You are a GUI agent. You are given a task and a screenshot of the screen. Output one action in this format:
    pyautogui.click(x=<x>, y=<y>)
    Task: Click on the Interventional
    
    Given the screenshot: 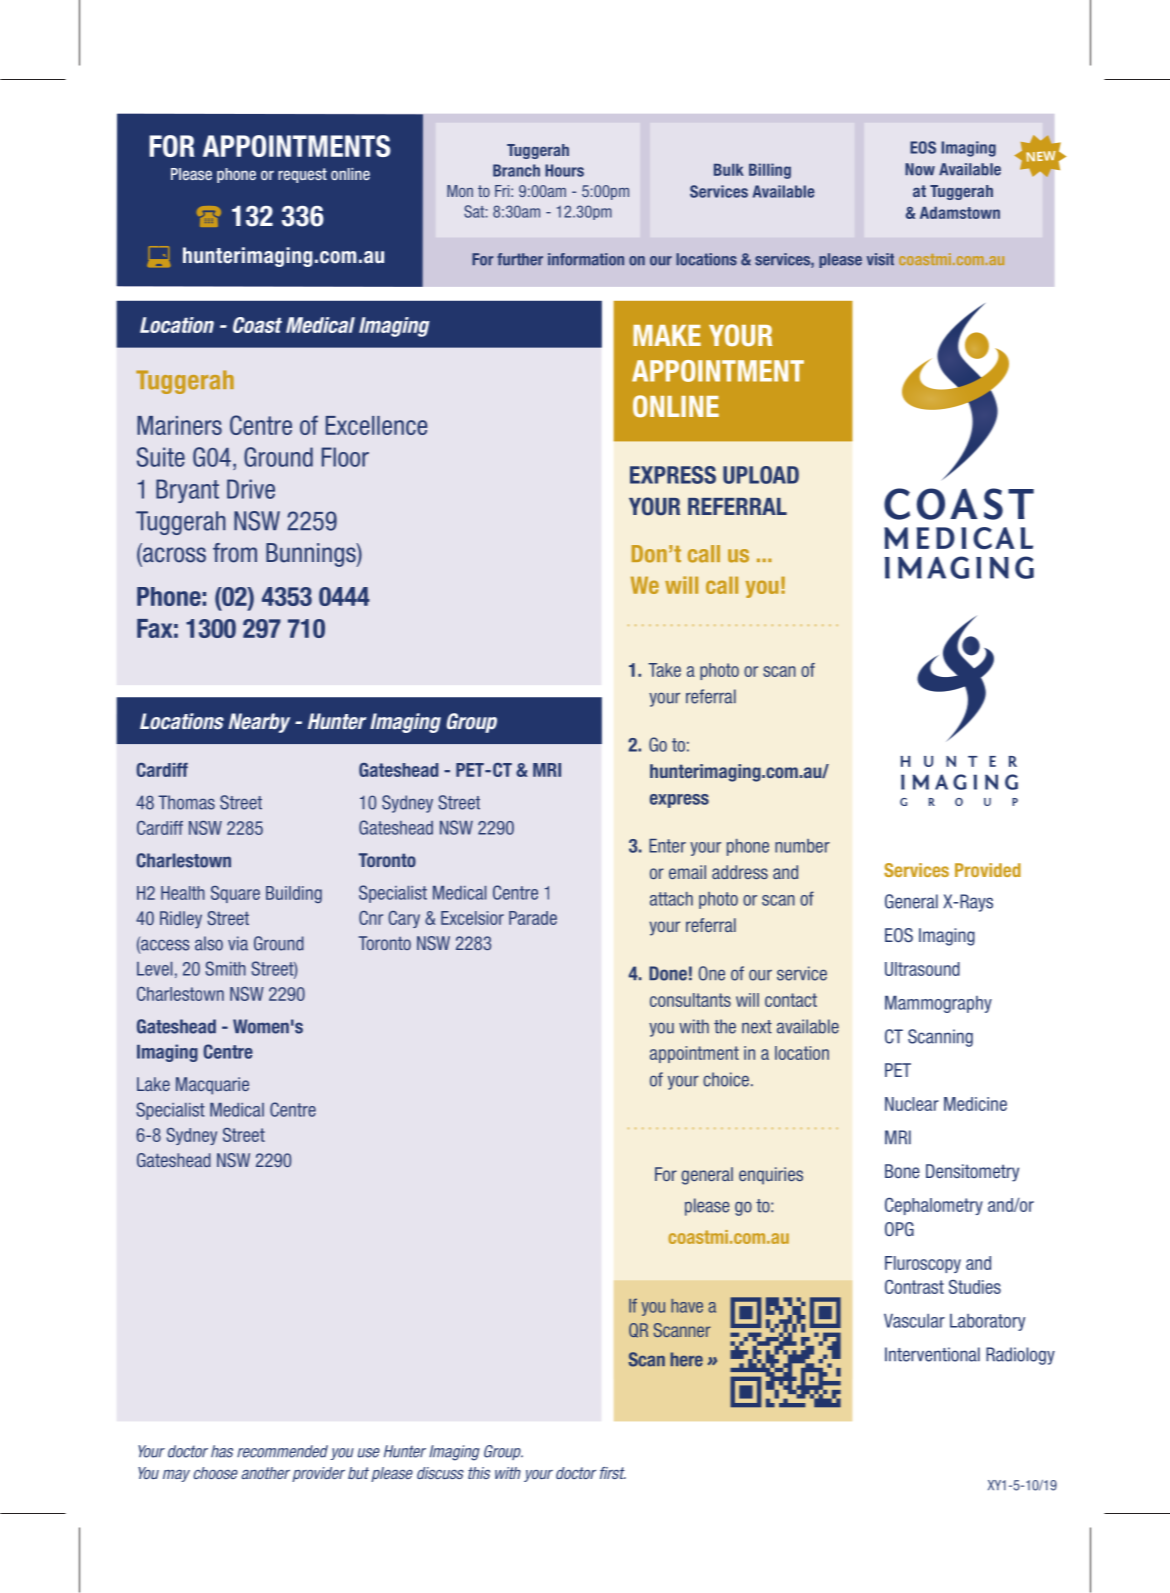 What is the action you would take?
    pyautogui.click(x=932, y=1354)
